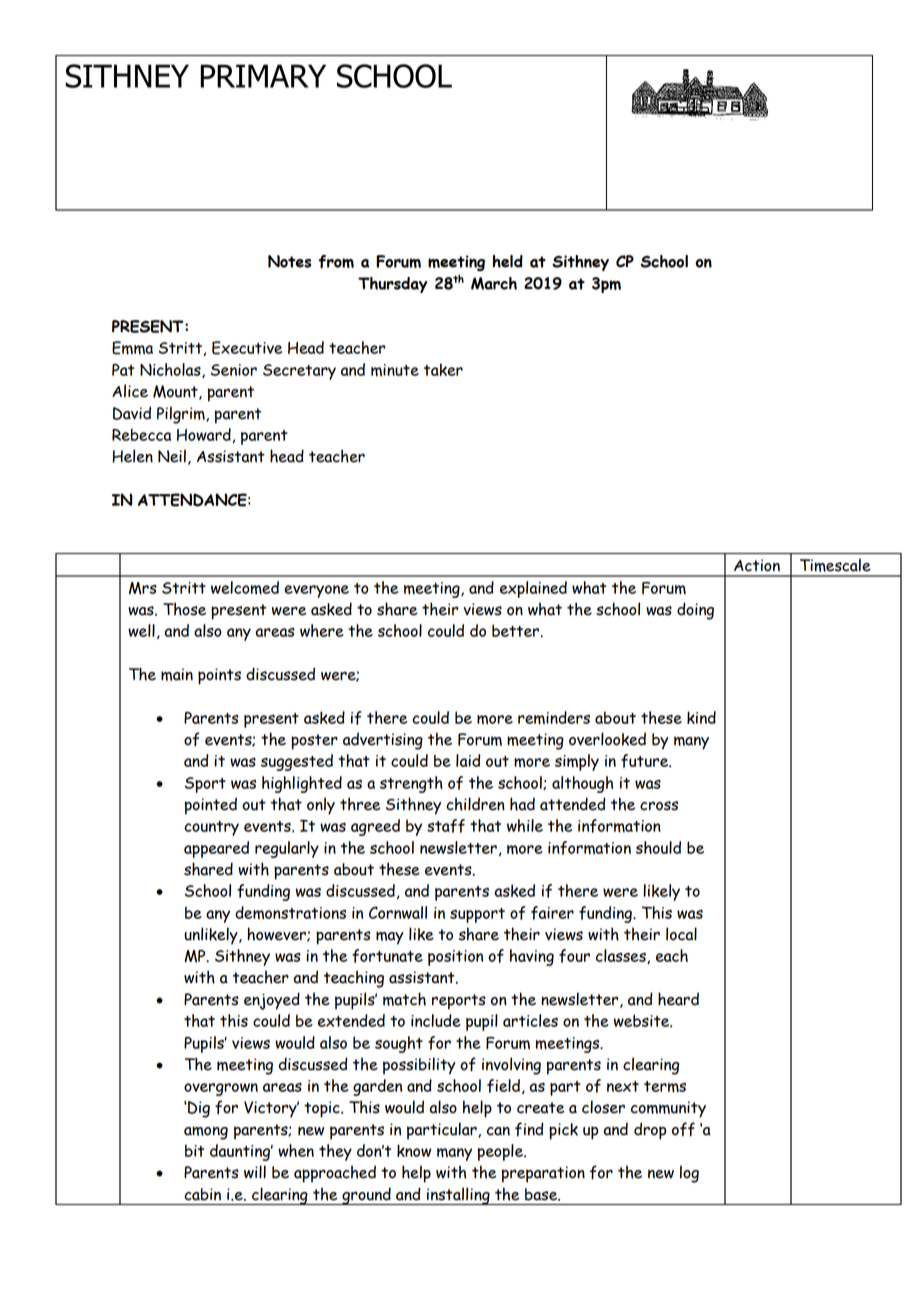 This screenshot has height=1308, width=924. What do you see at coordinates (443, 369) in the screenshot?
I see `taker` at bounding box center [443, 369].
